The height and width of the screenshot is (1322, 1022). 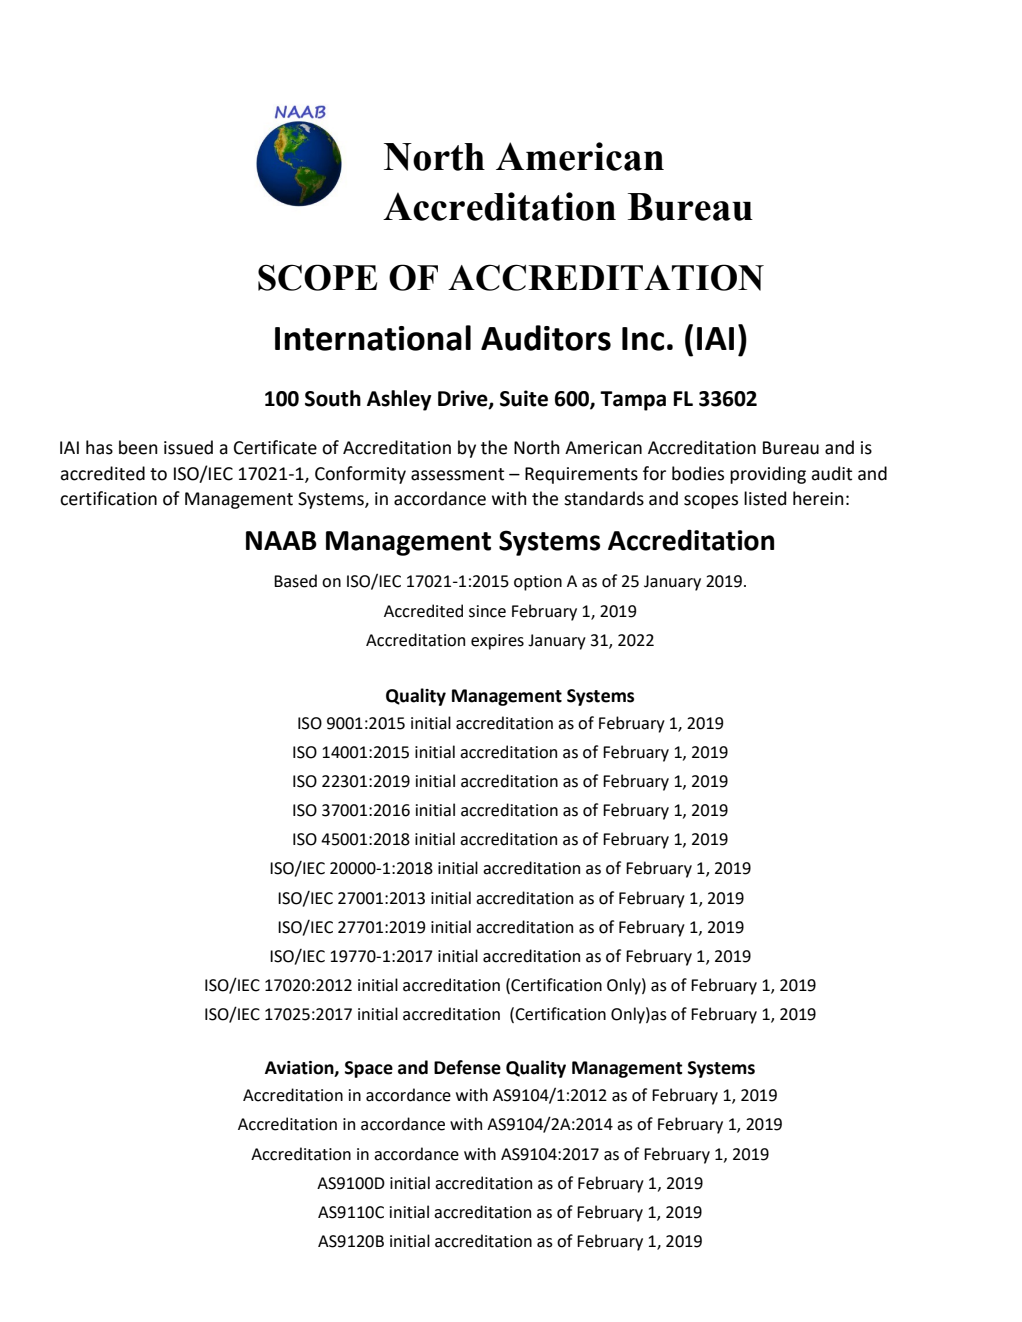 What do you see at coordinates (464, 399) in the screenshot?
I see `Drive` at bounding box center [464, 399].
